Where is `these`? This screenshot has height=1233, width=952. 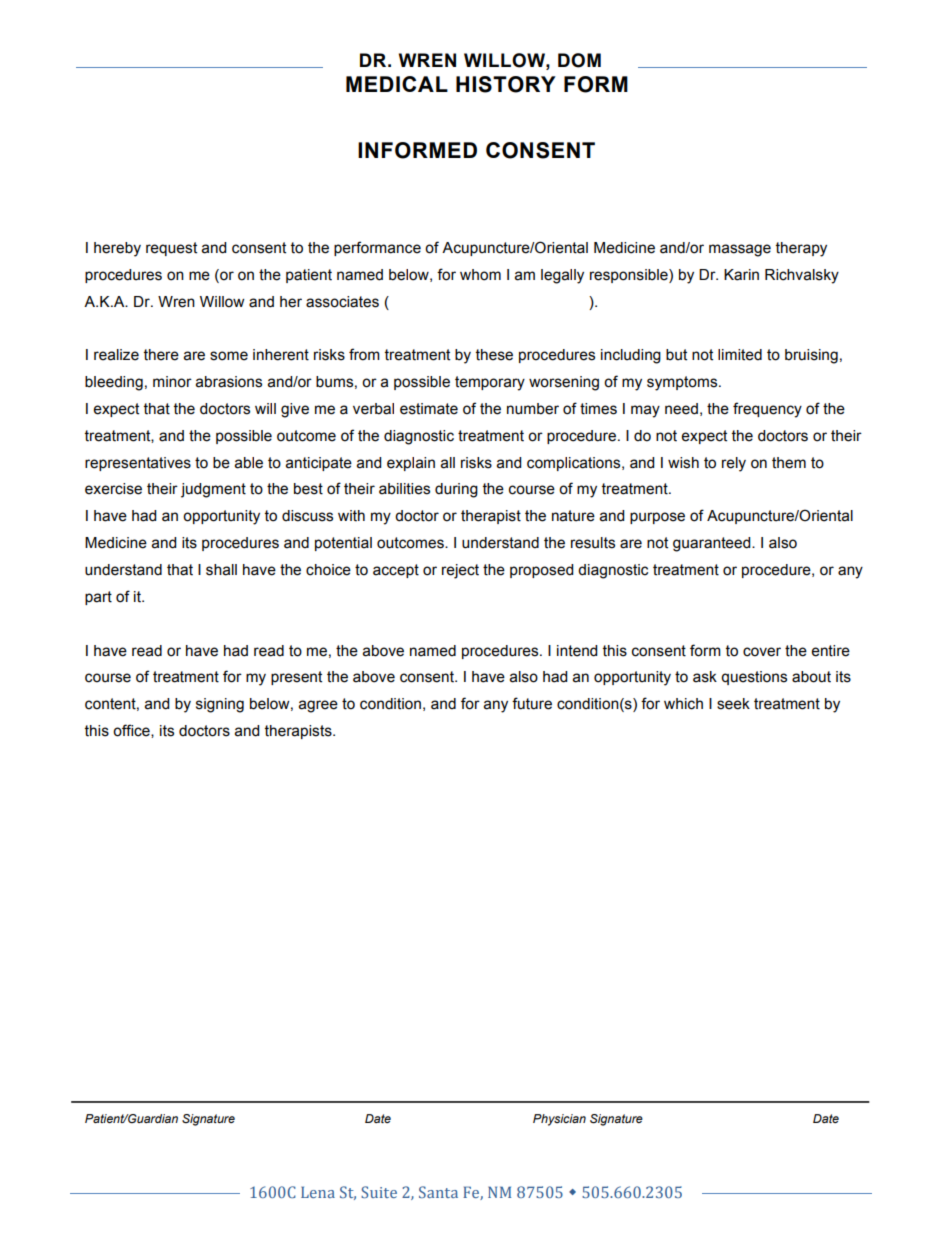 these is located at coordinates (494, 355).
